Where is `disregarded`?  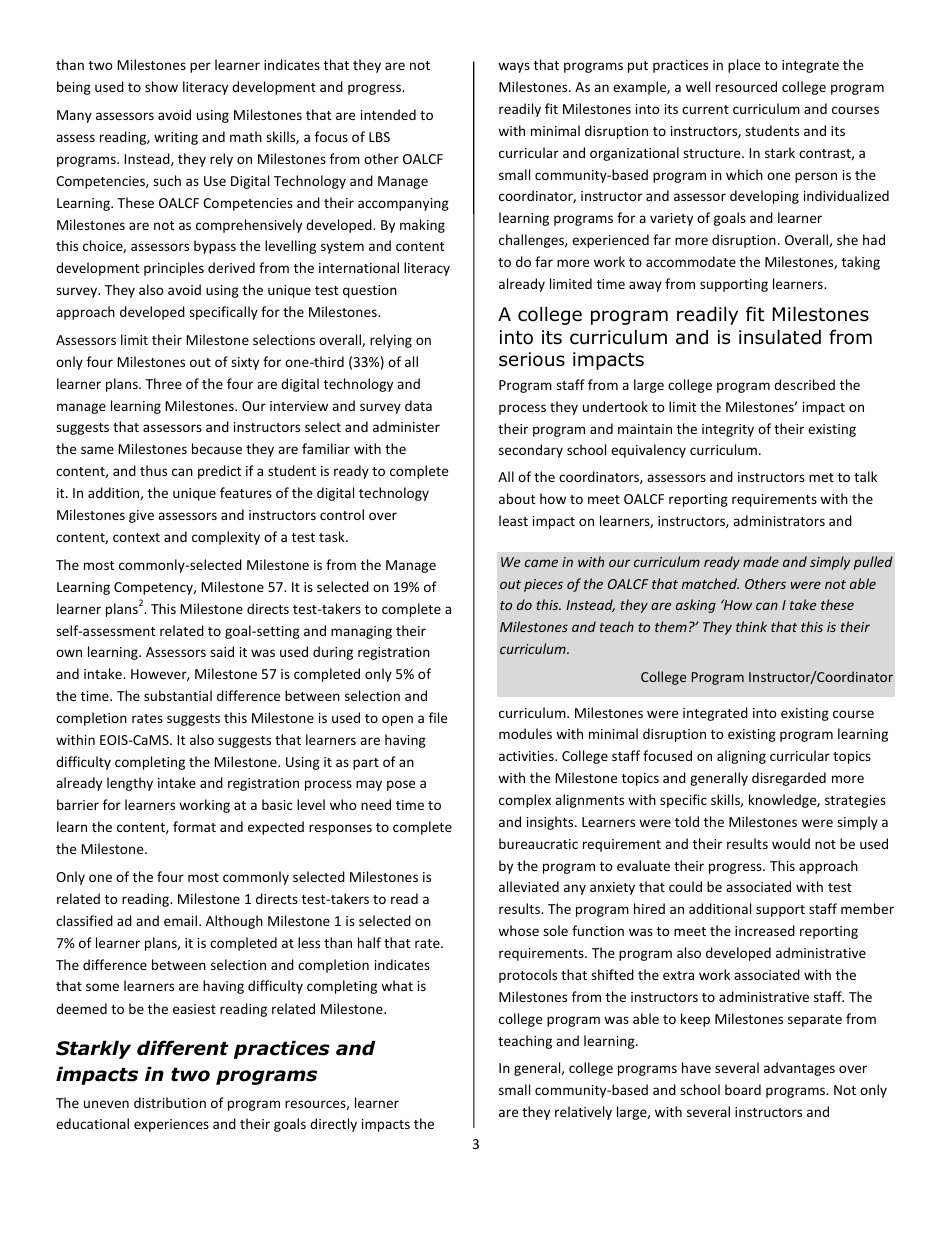 disregarded is located at coordinates (789, 779).
